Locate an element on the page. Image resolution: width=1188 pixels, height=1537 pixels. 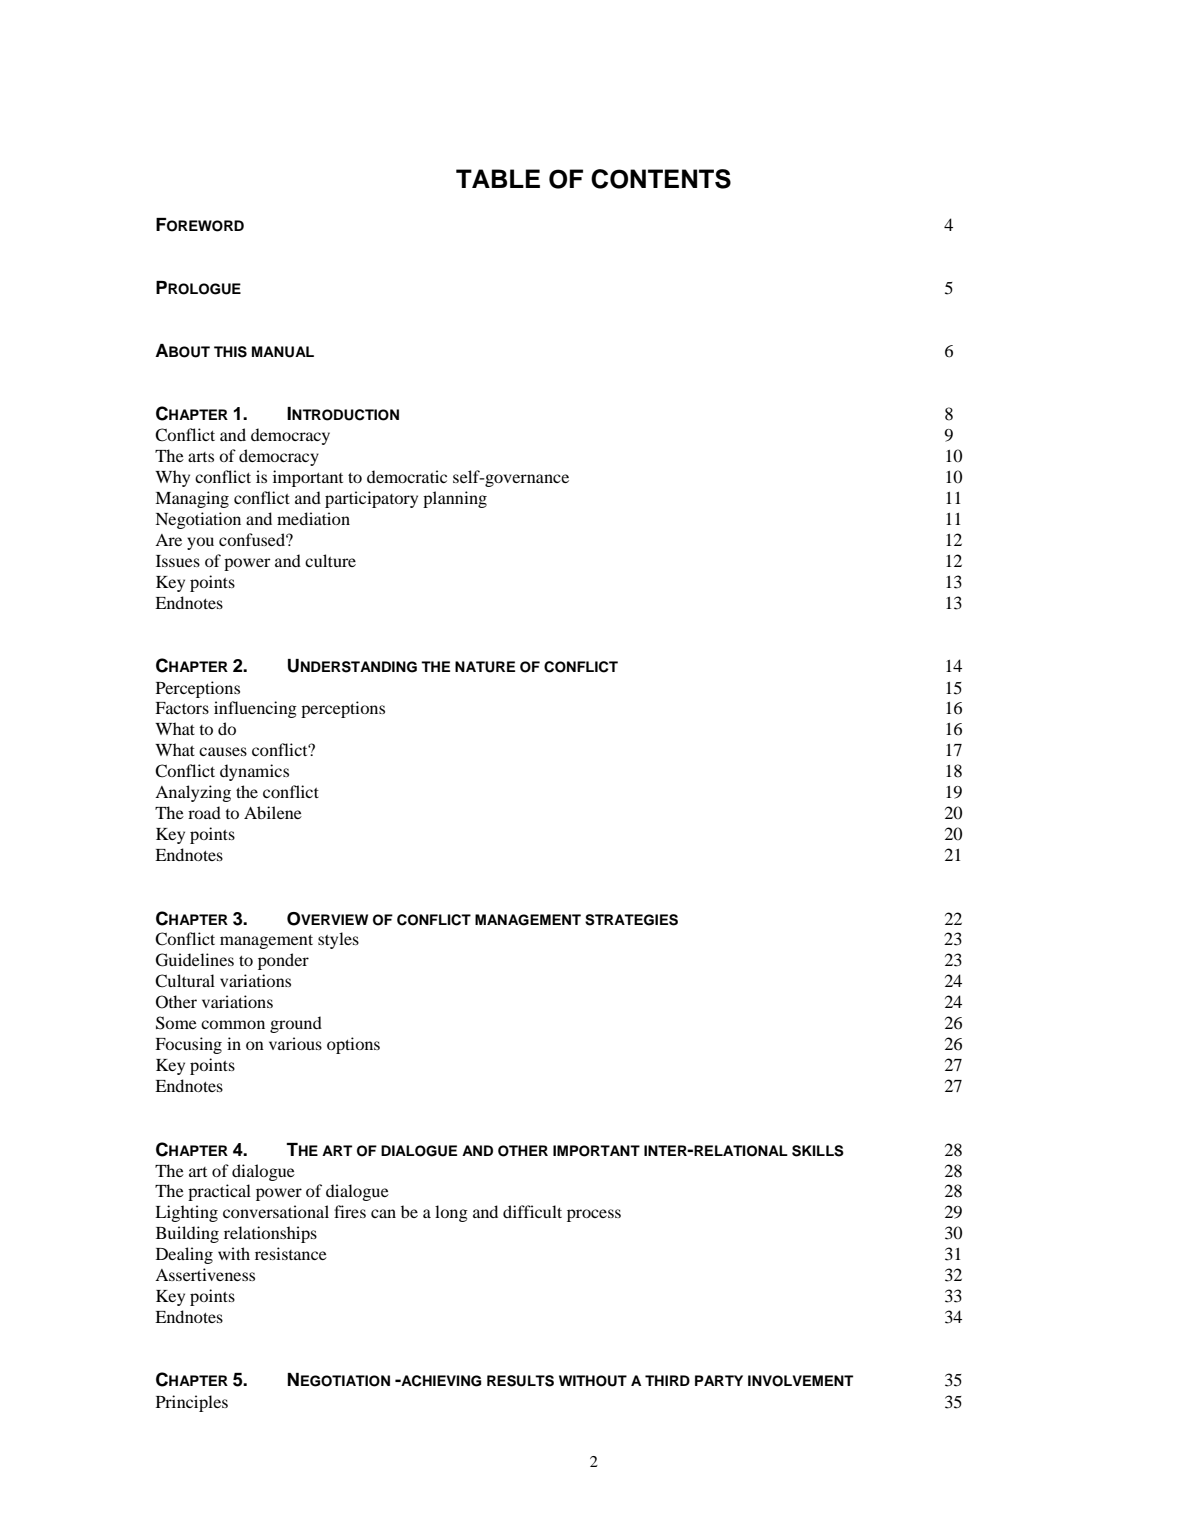
RESULTS is located at coordinates (520, 1381).
